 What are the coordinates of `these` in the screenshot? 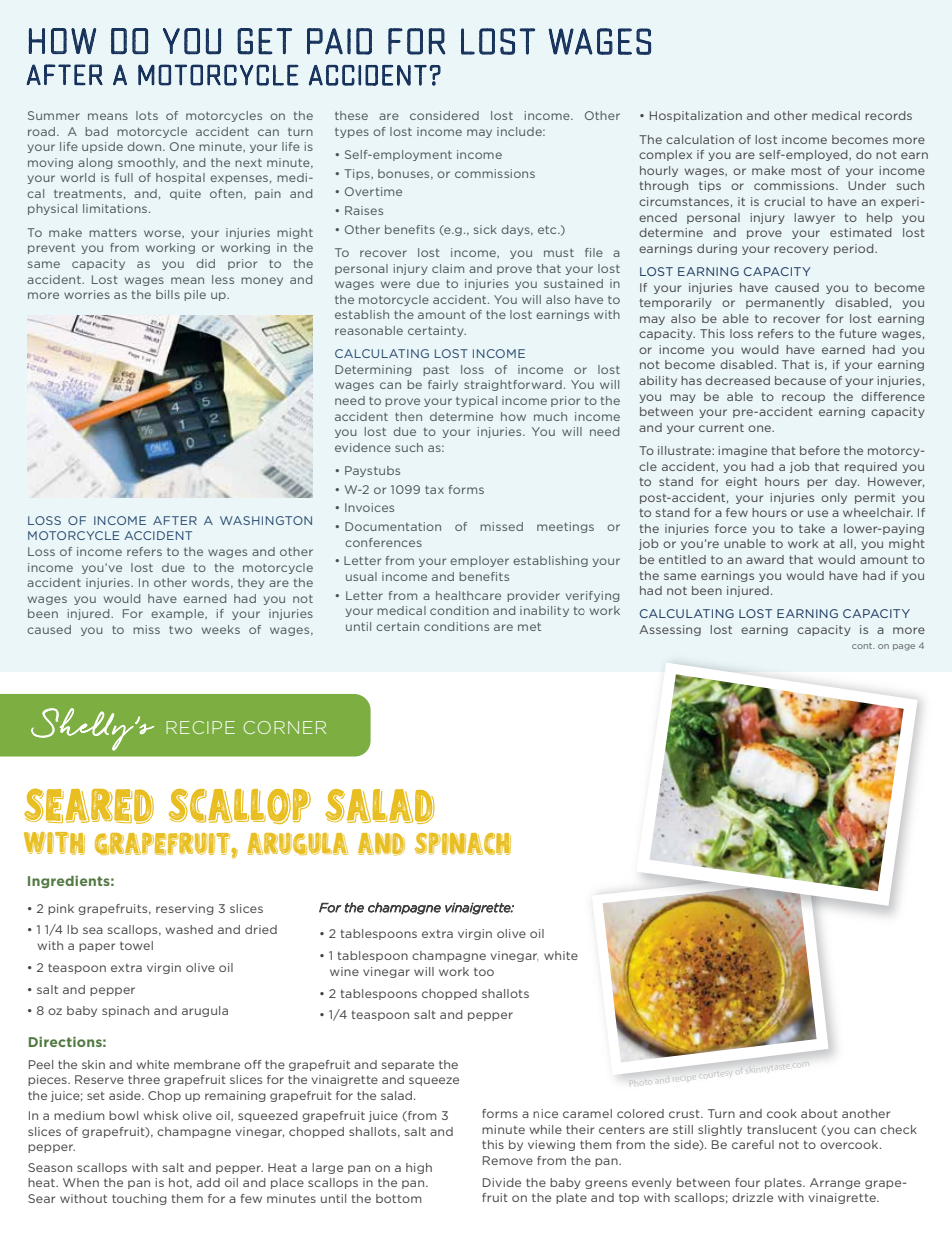 It's located at (351, 115).
